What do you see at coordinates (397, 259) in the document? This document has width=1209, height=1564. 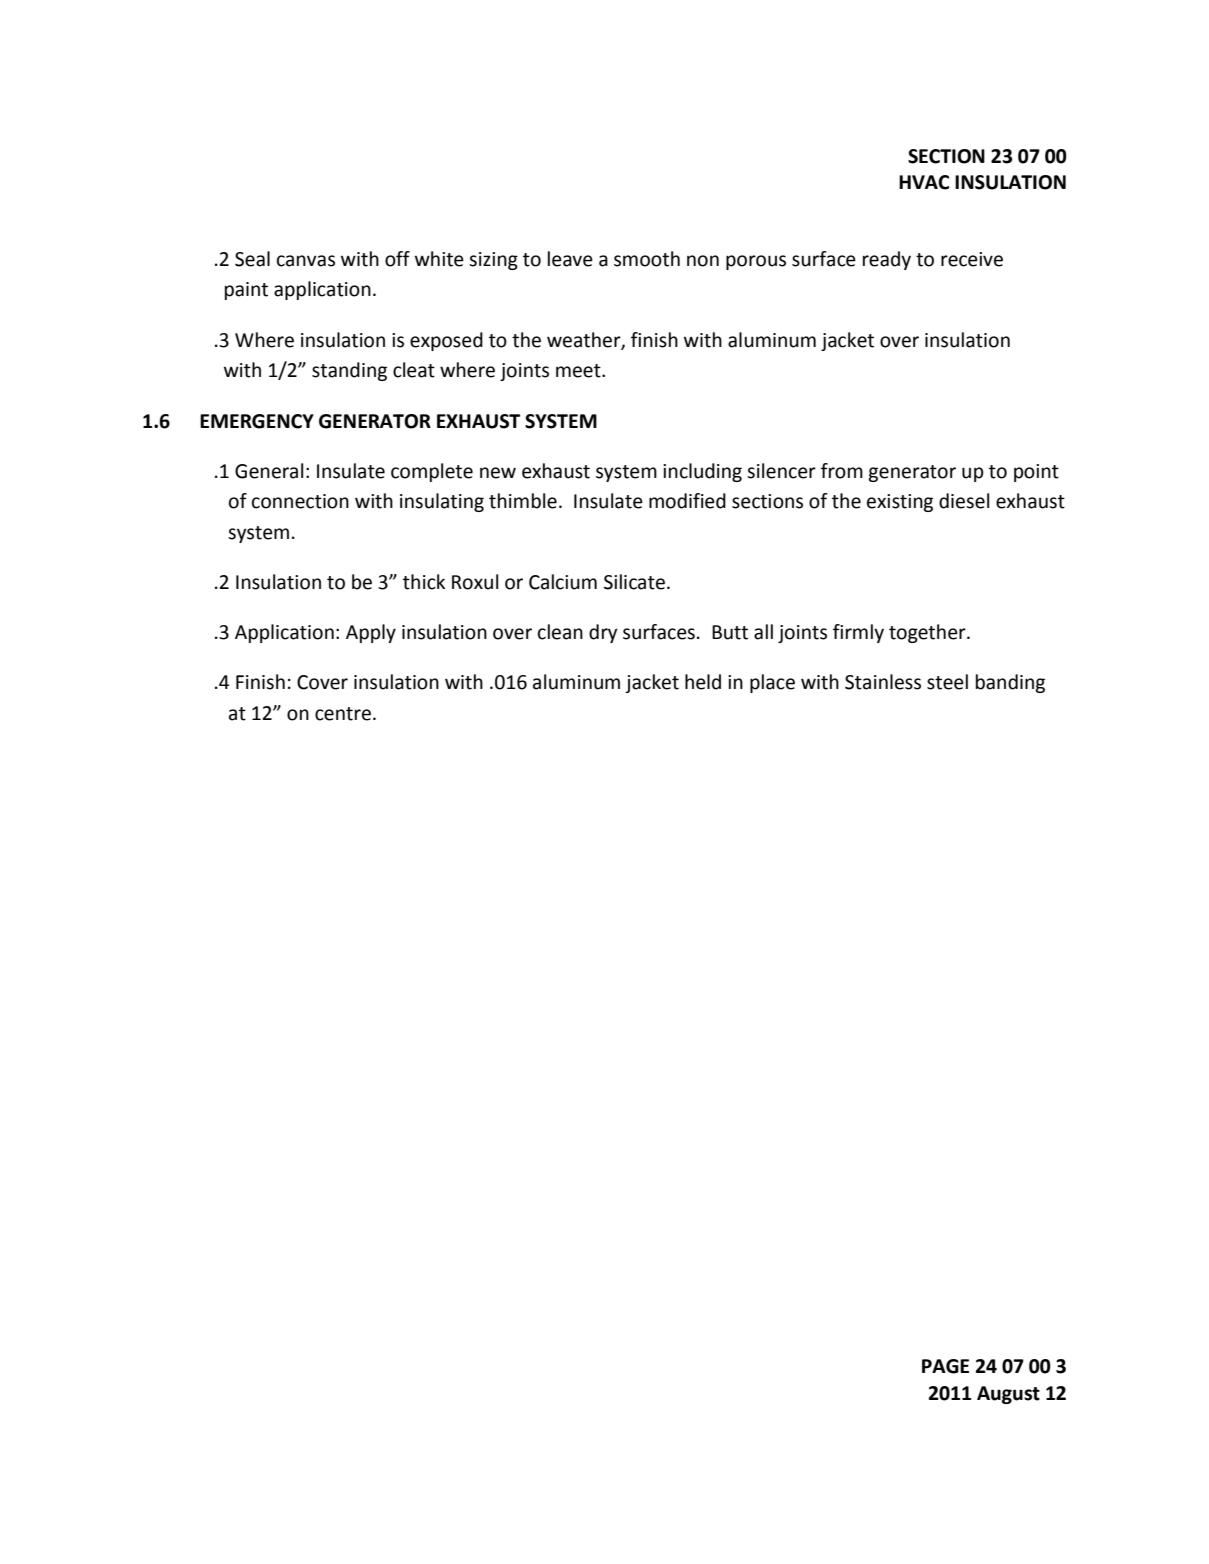 I see `off` at bounding box center [397, 259].
